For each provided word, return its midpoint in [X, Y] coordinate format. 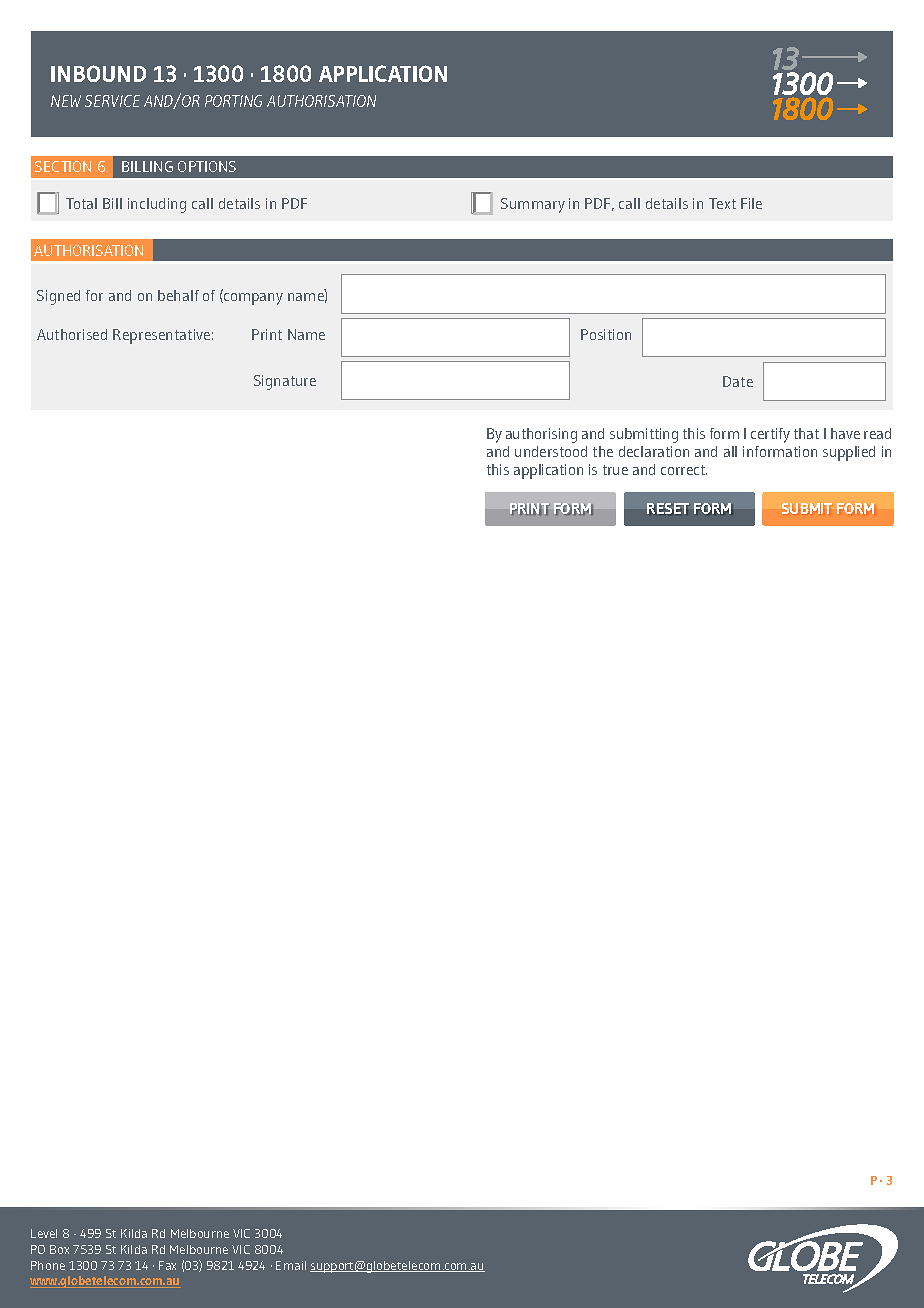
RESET [668, 509]
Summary [533, 205]
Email [291, 1265]
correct [684, 470]
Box [59, 1249]
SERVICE [112, 101]
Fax [167, 1265]
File [751, 203]
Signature [285, 382]
